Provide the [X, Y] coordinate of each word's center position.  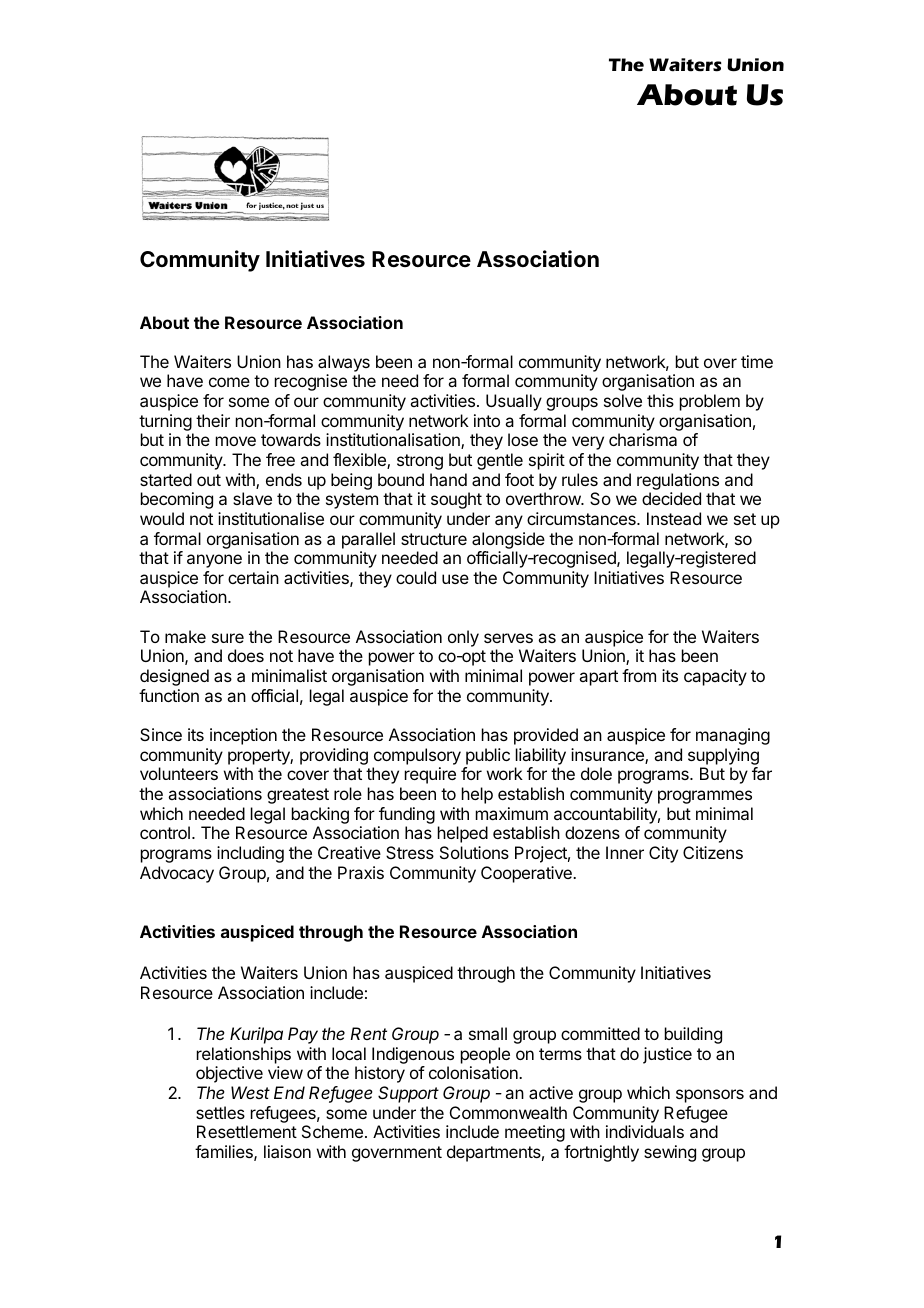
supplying [723, 756]
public [488, 756]
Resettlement [247, 1131]
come [229, 382]
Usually [514, 402]
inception [243, 736]
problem [710, 402]
